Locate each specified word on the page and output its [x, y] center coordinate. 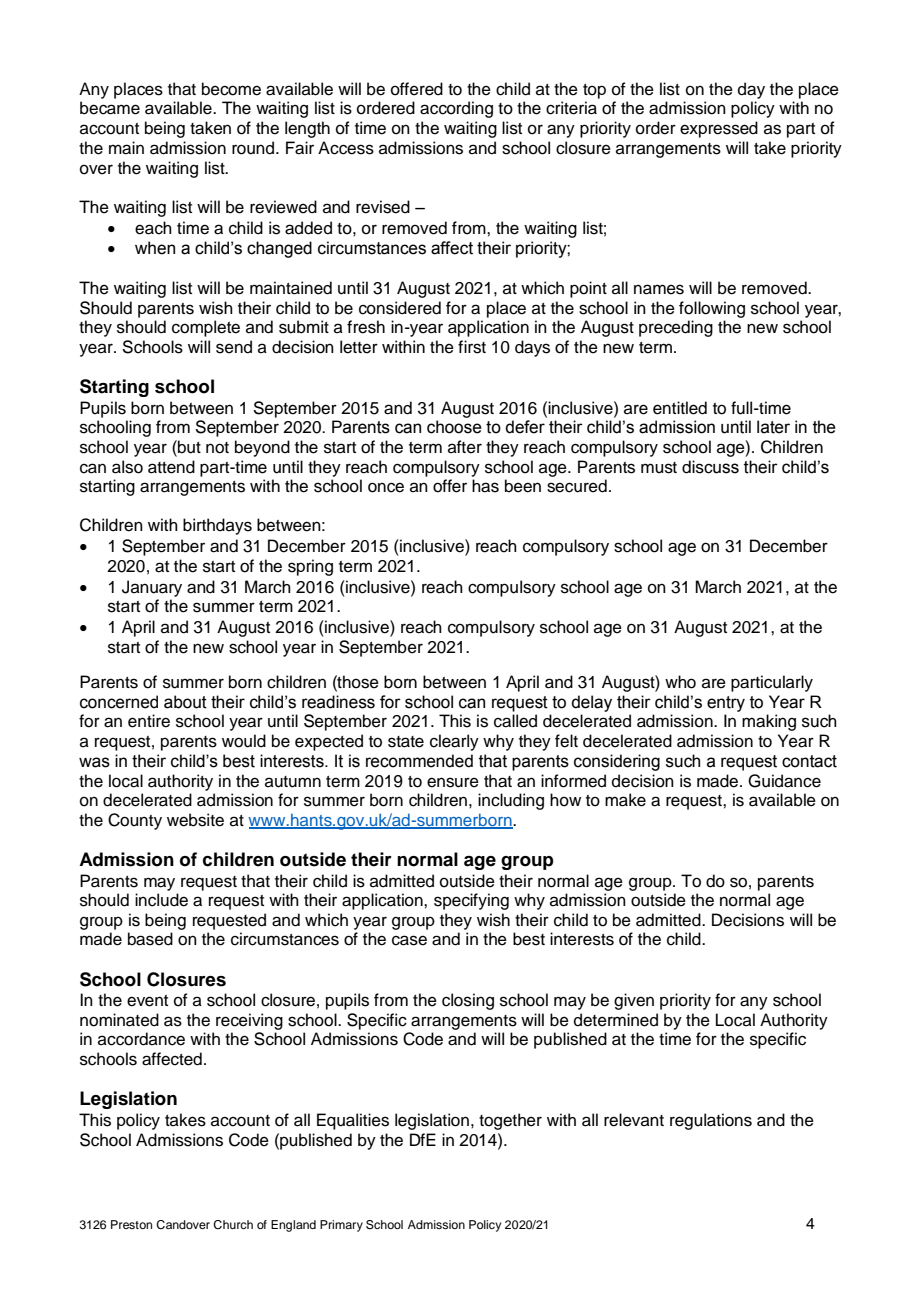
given [634, 1001]
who [680, 682]
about [185, 702]
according [456, 109]
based [150, 939]
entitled [680, 408]
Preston [131, 1224]
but [188, 447]
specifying [471, 901]
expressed [719, 129]
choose [454, 427]
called [515, 721]
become [231, 89]
